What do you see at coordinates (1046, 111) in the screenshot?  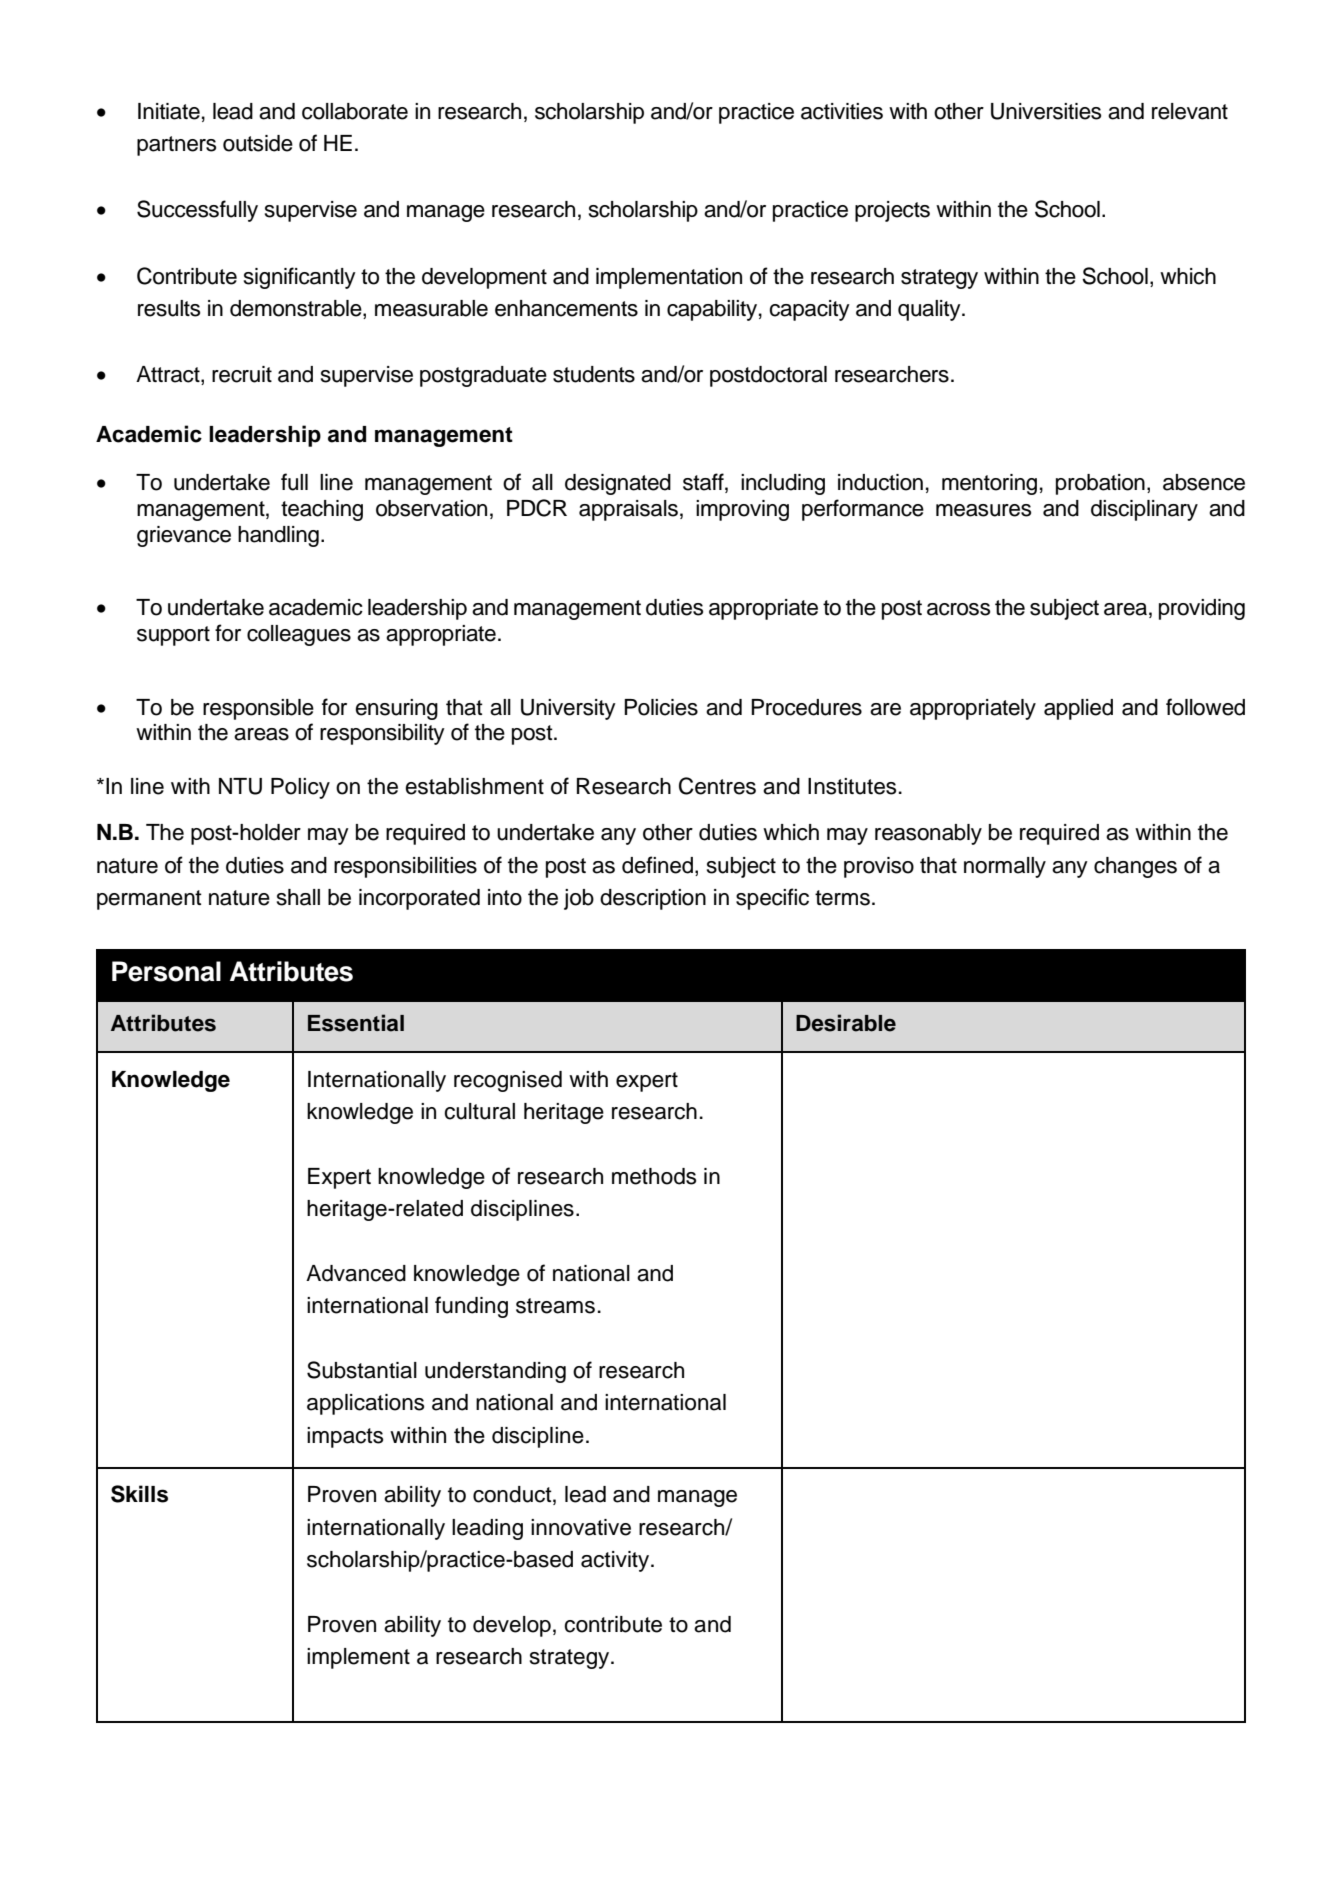 I see `Universities` at bounding box center [1046, 111].
